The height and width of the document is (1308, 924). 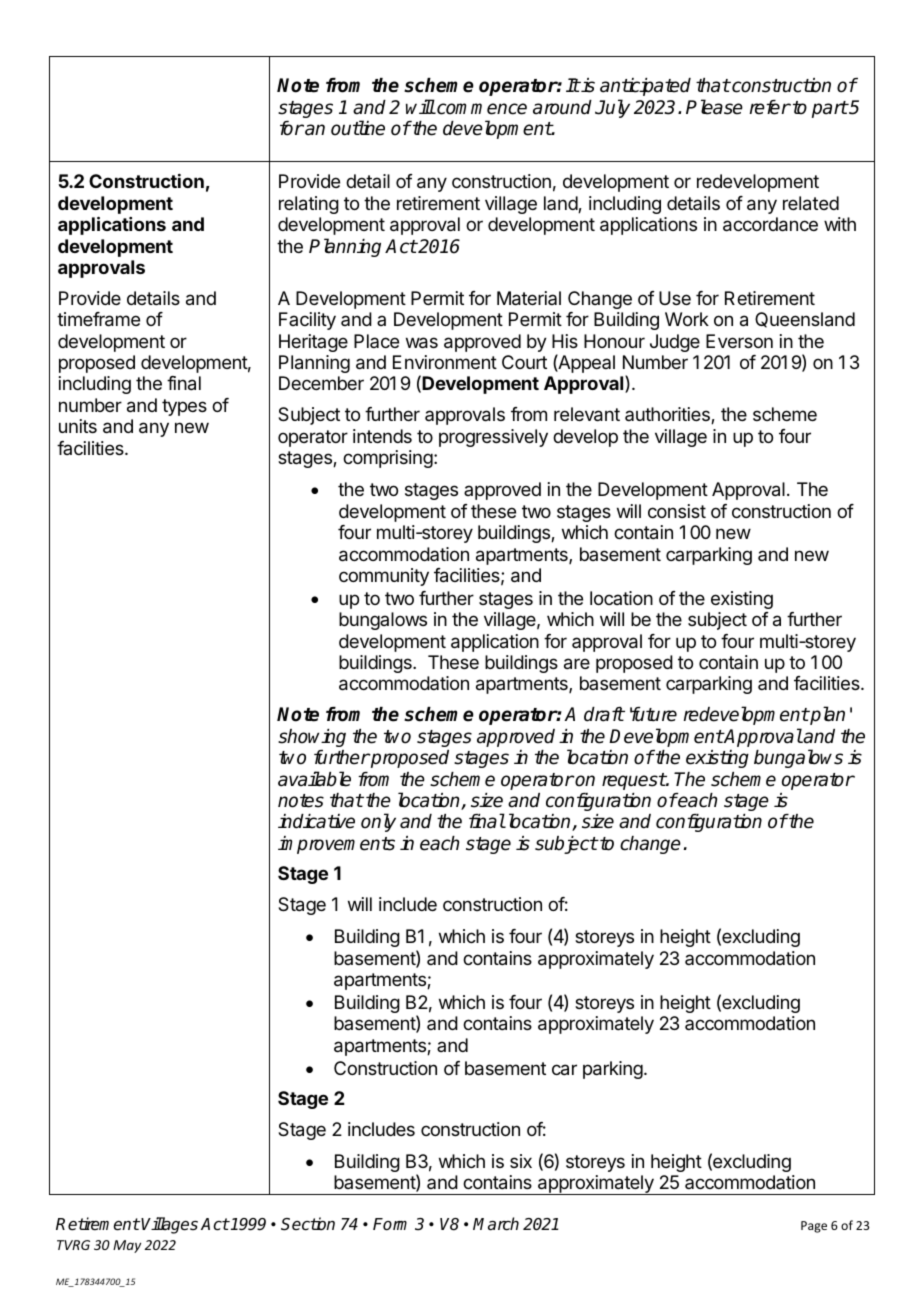 What do you see at coordinates (496, 1224) in the document?
I see `March` at bounding box center [496, 1224].
